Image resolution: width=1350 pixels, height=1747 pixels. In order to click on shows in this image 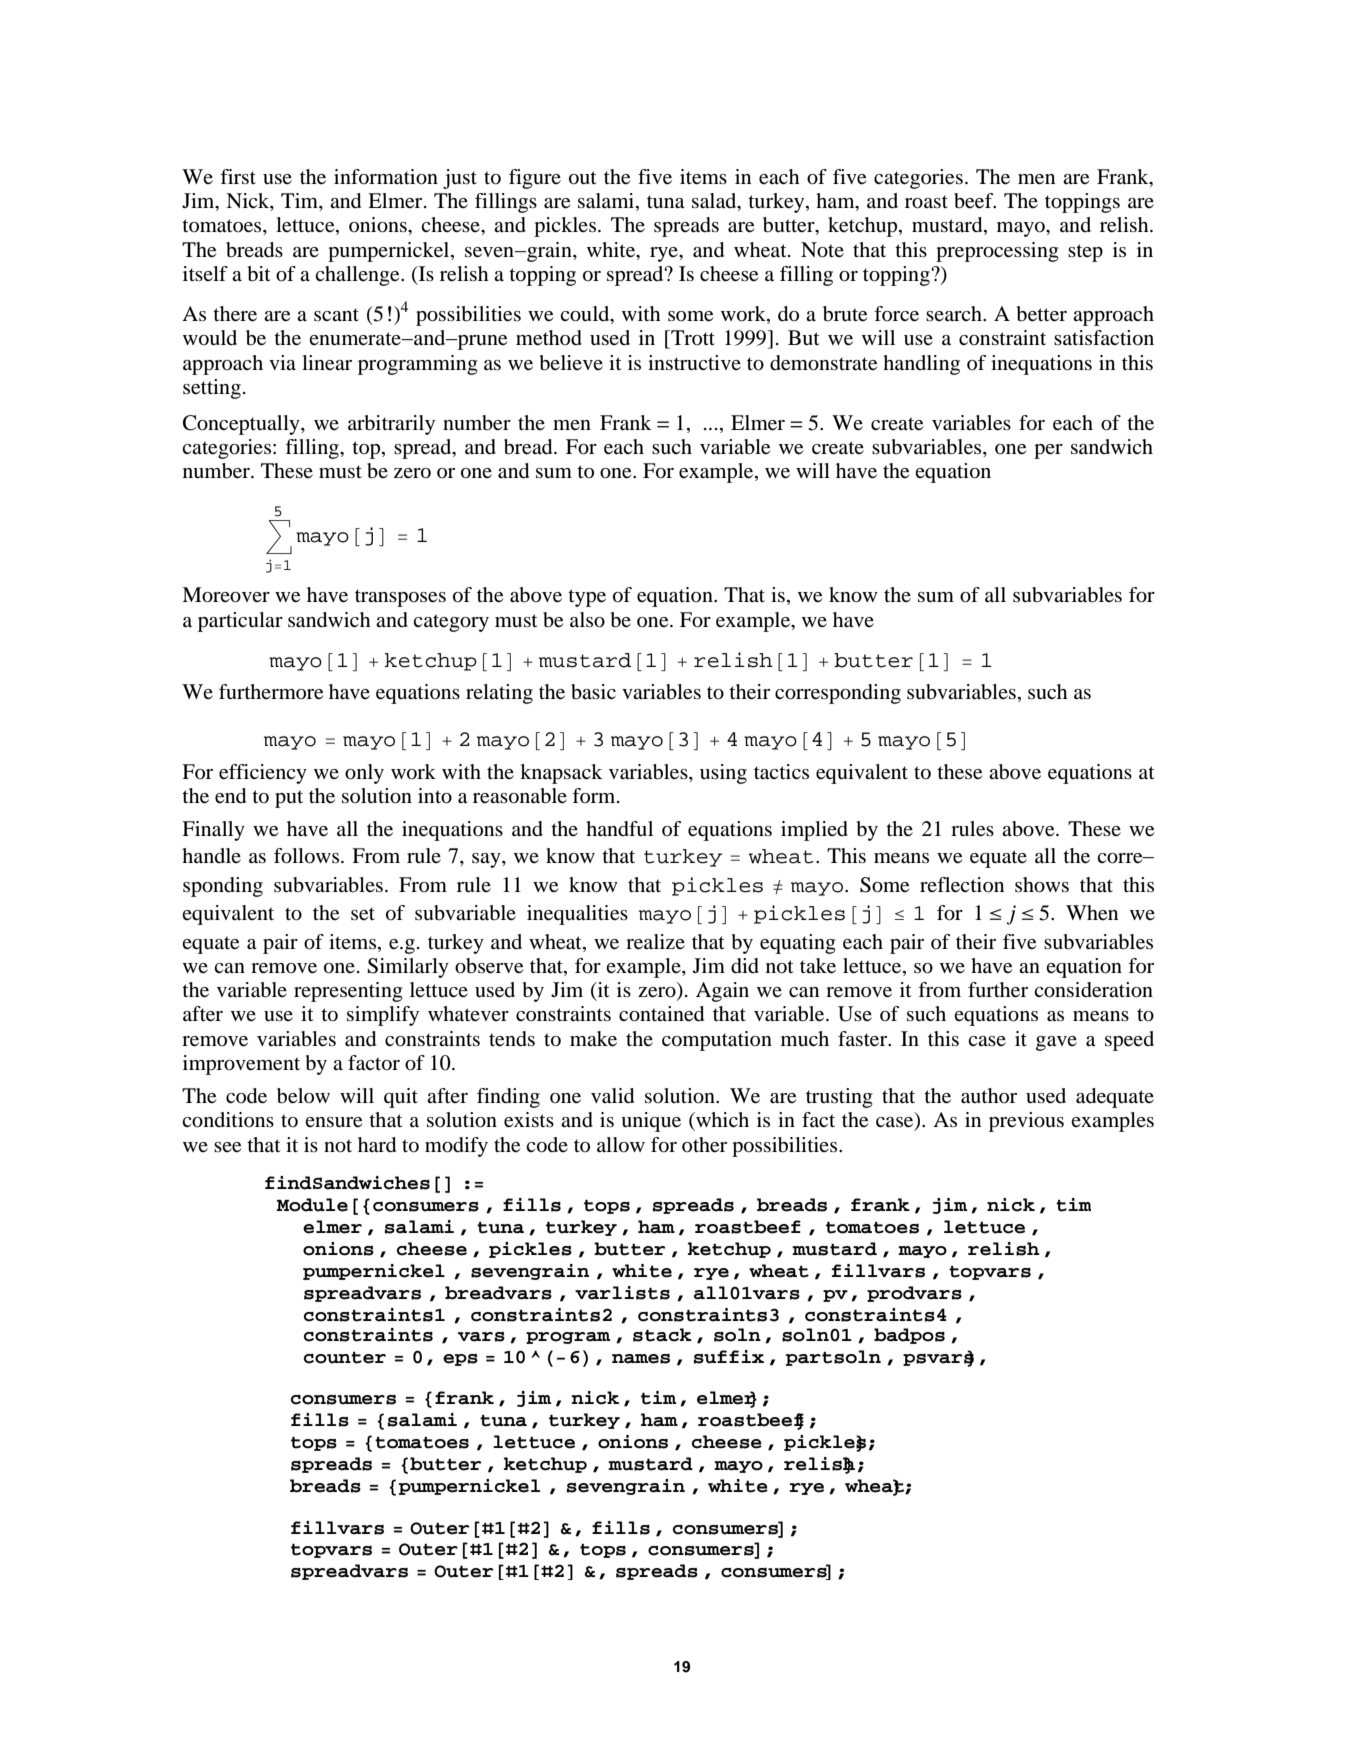, I will do `click(1042, 885)`.
